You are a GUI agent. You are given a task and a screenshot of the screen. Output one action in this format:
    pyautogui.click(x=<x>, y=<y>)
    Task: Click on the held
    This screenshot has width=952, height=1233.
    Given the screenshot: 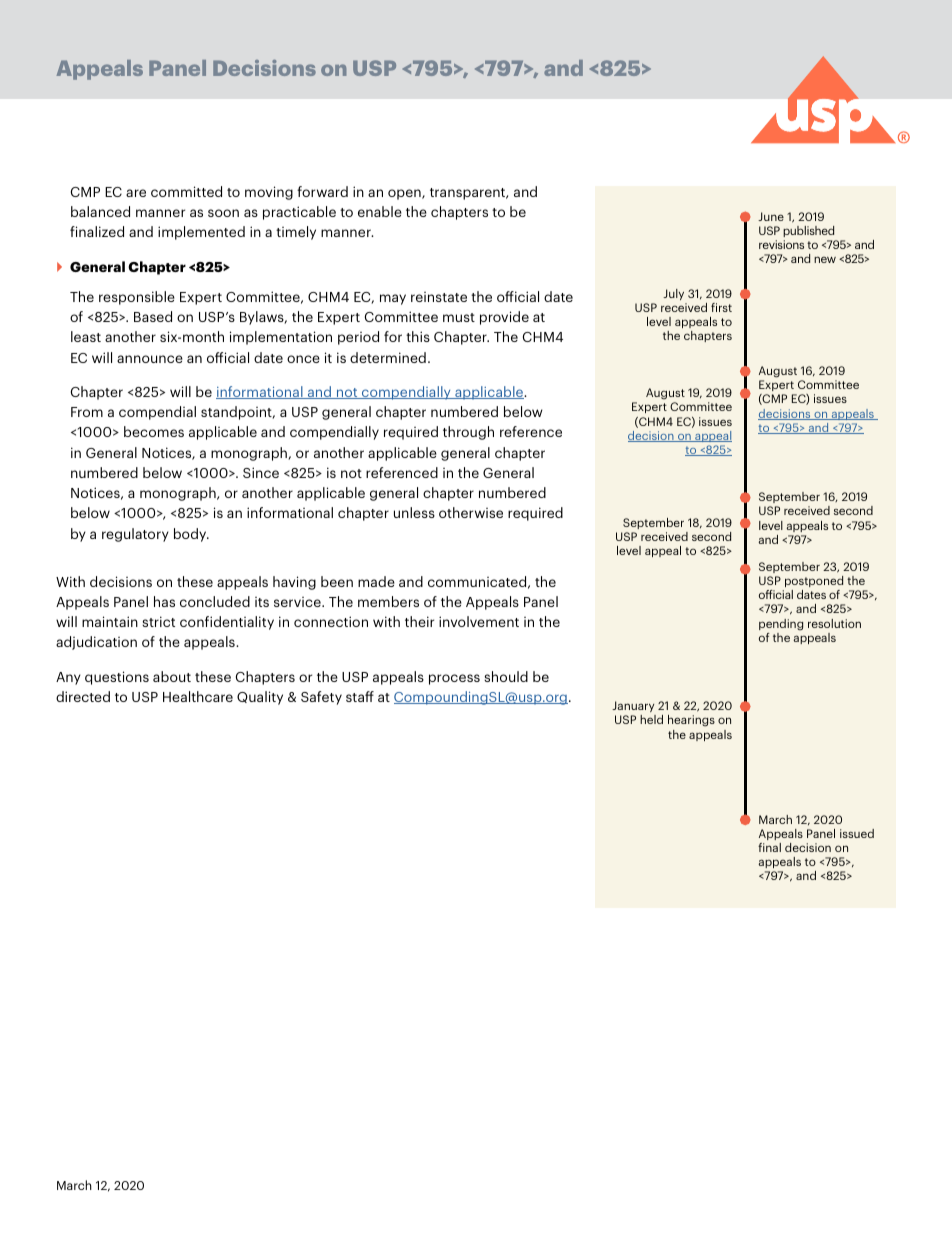 What is the action you would take?
    pyautogui.click(x=651, y=719)
